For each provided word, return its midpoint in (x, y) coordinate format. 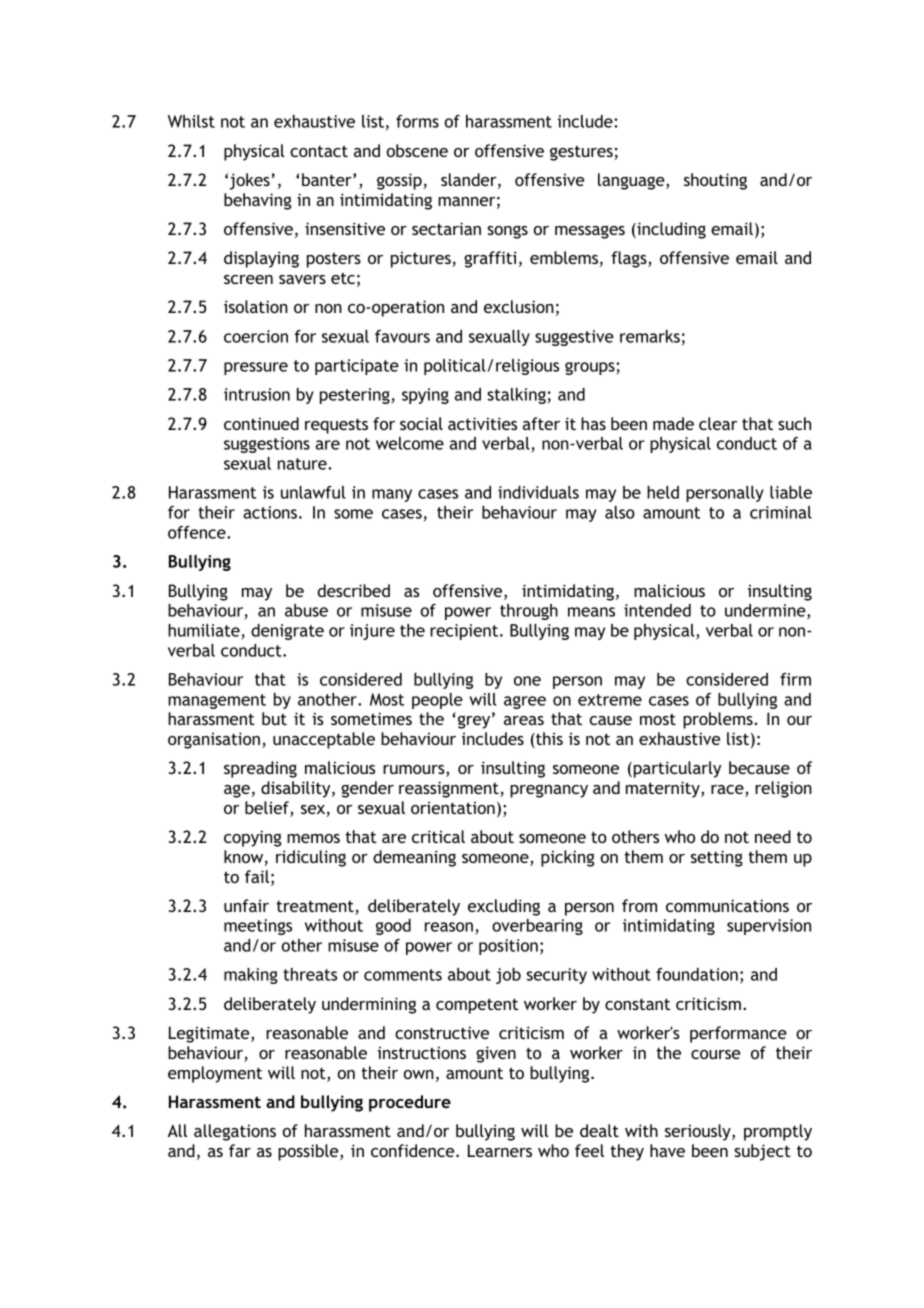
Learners (500, 1150)
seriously (699, 1132)
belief (268, 809)
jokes (250, 181)
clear (718, 423)
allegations (235, 1132)
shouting (715, 181)
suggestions (267, 445)
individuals (538, 492)
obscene (417, 150)
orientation (453, 807)
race (728, 791)
